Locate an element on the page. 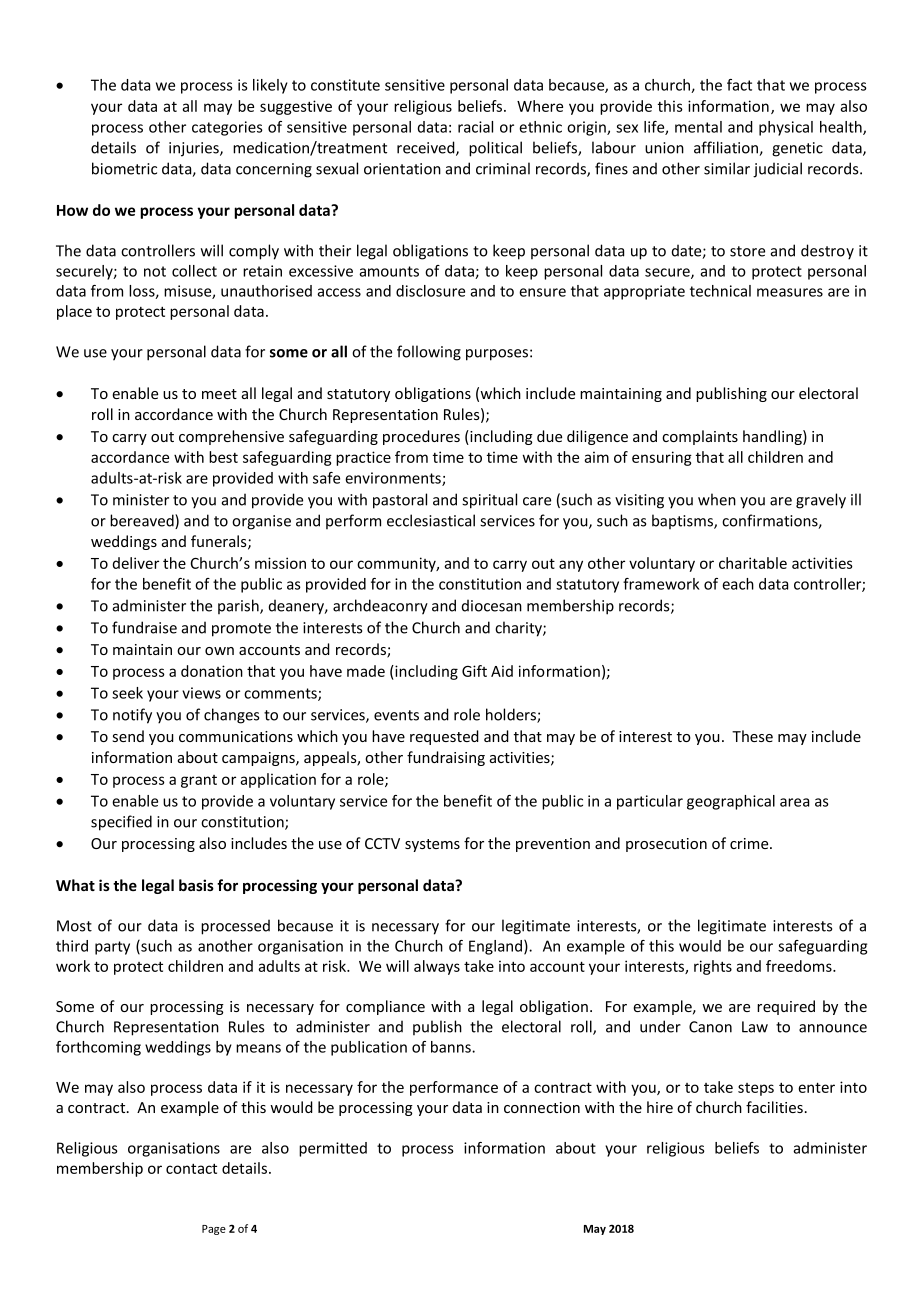 This document has height=1307, width=924. racial is located at coordinates (475, 127).
